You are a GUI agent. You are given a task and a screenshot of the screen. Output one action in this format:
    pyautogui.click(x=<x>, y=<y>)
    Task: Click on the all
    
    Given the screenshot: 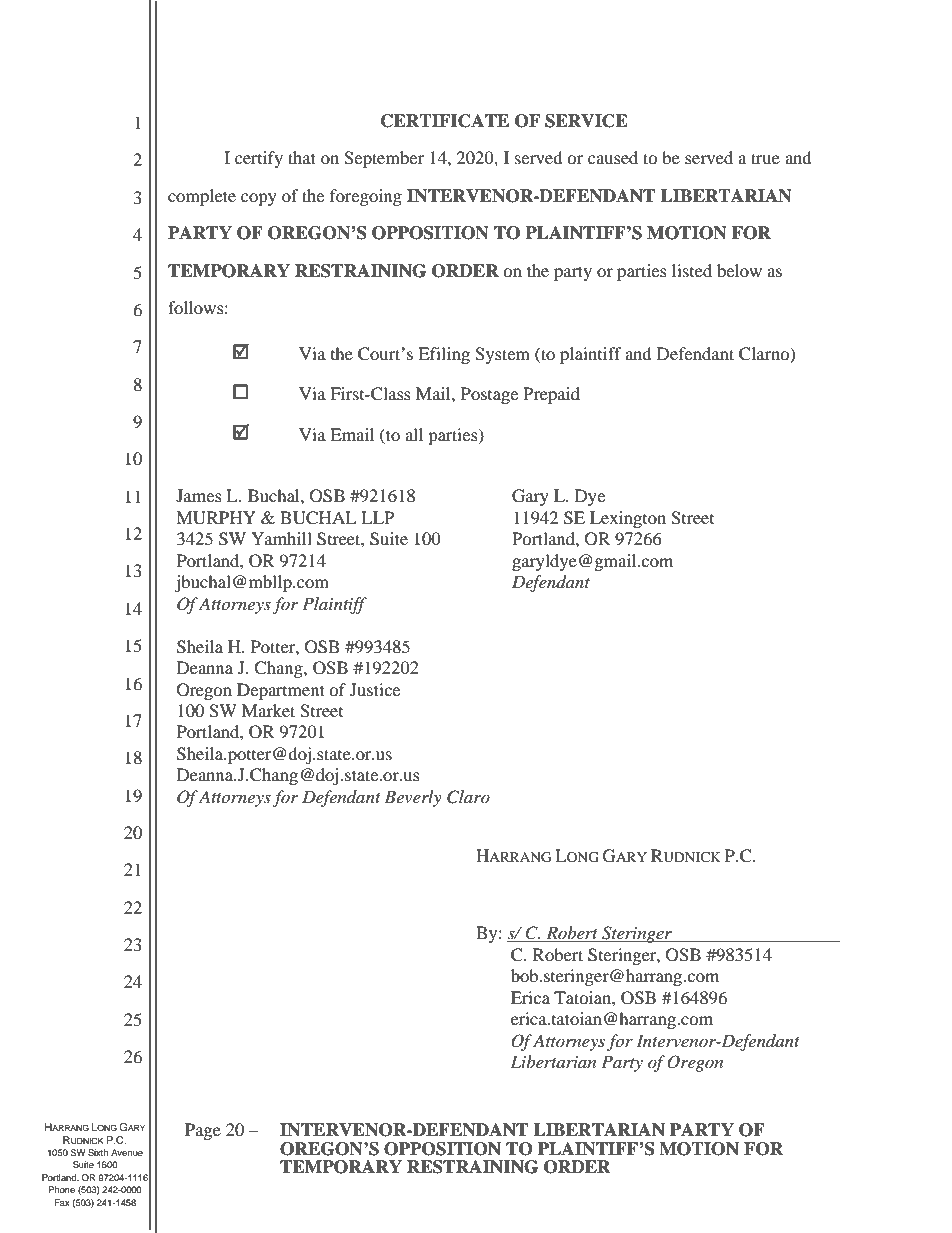 What is the action you would take?
    pyautogui.click(x=414, y=434)
